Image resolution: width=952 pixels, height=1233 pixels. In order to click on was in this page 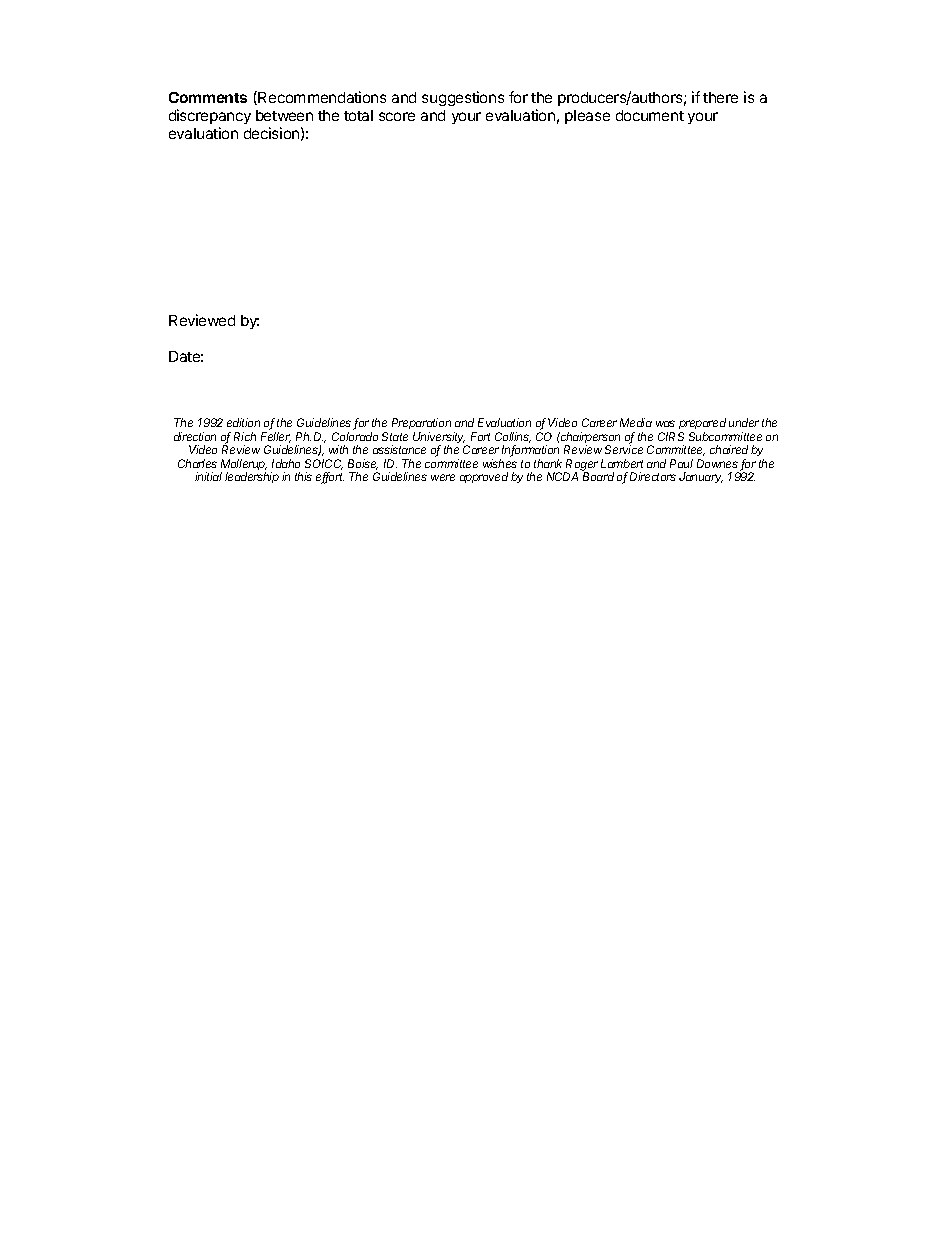, I will do `click(665, 423)`.
